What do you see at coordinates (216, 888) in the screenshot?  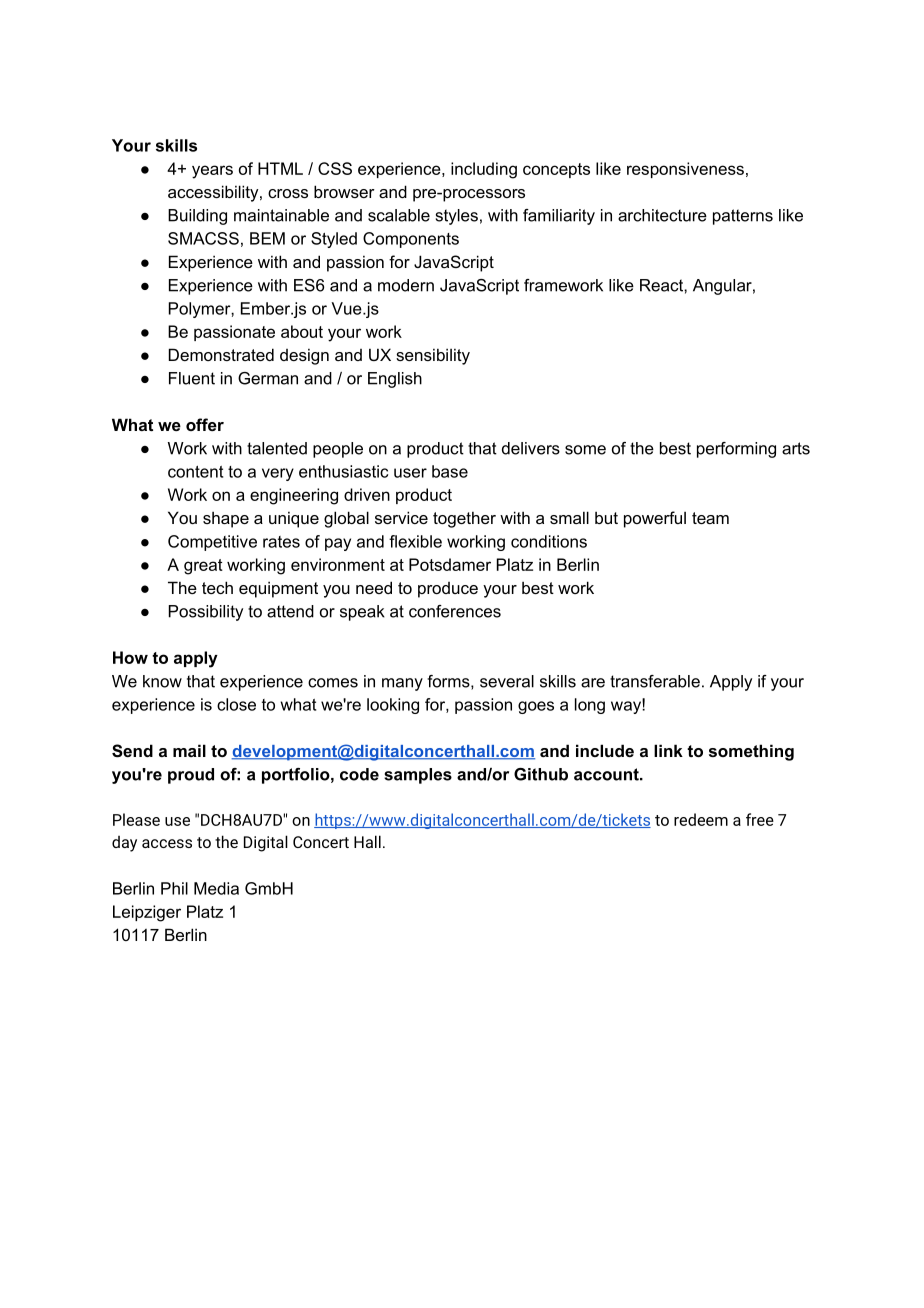 I see `Media` at bounding box center [216, 888].
